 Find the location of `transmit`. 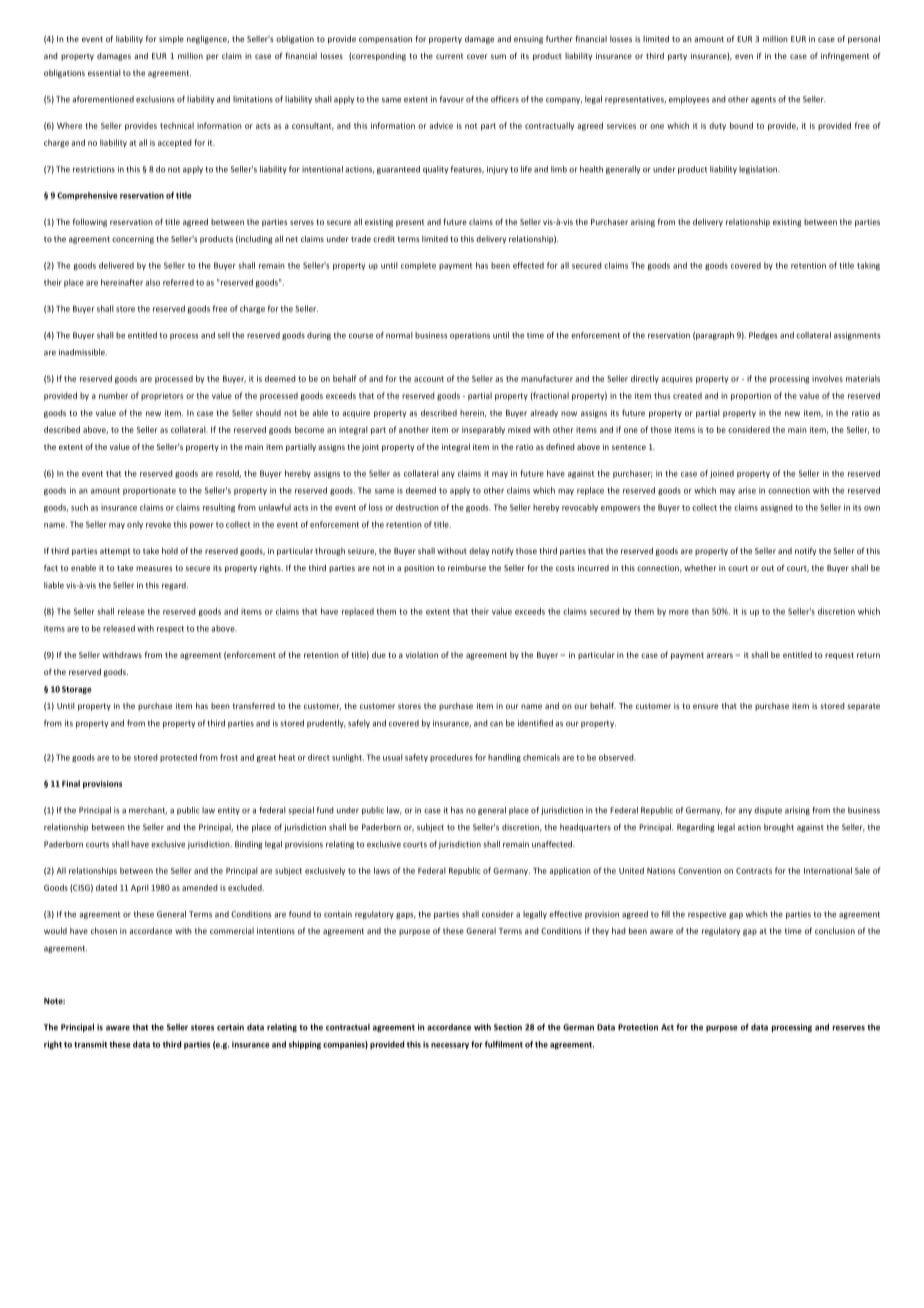

transmit is located at coordinates (90, 1044).
